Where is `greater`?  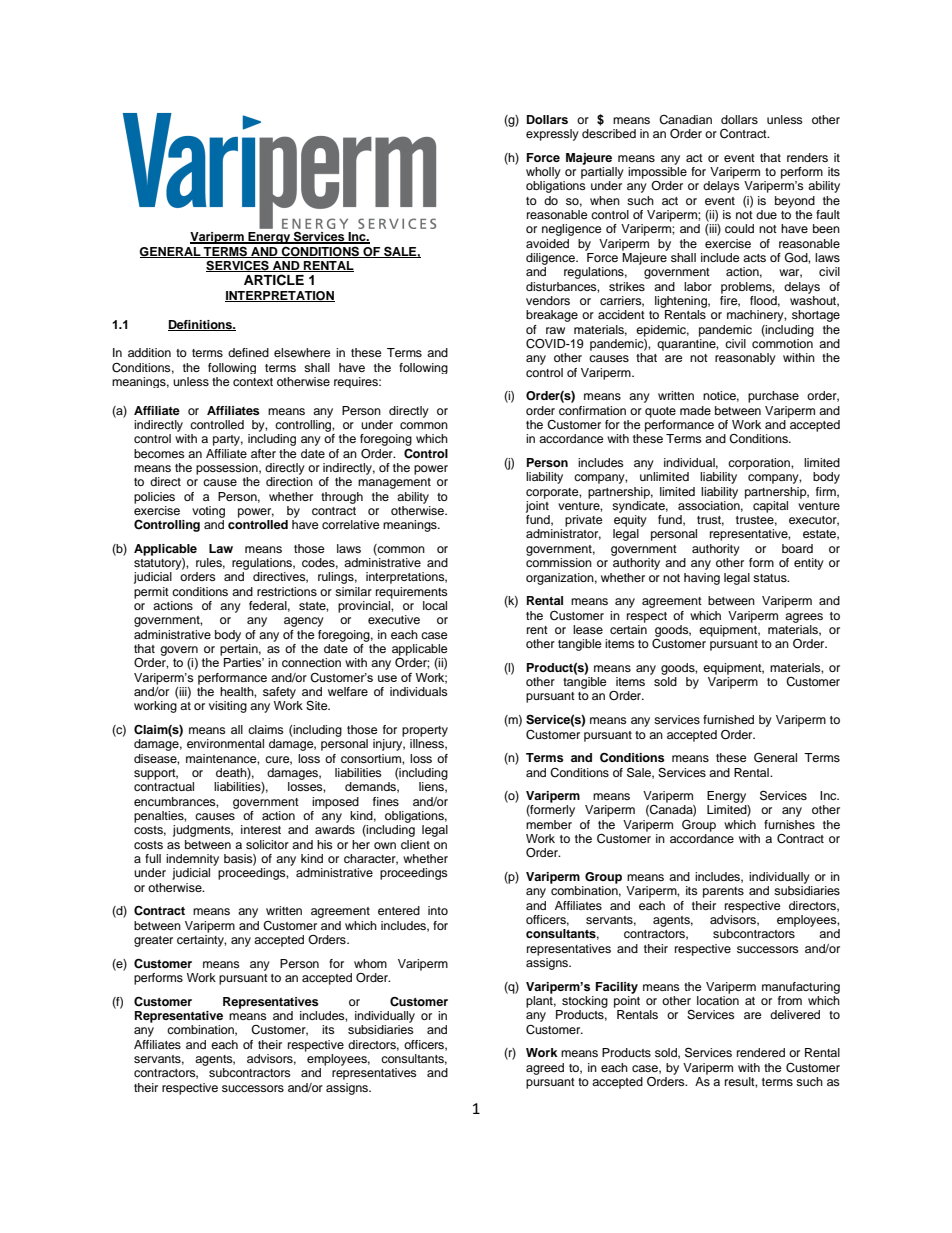
greater is located at coordinates (153, 941).
